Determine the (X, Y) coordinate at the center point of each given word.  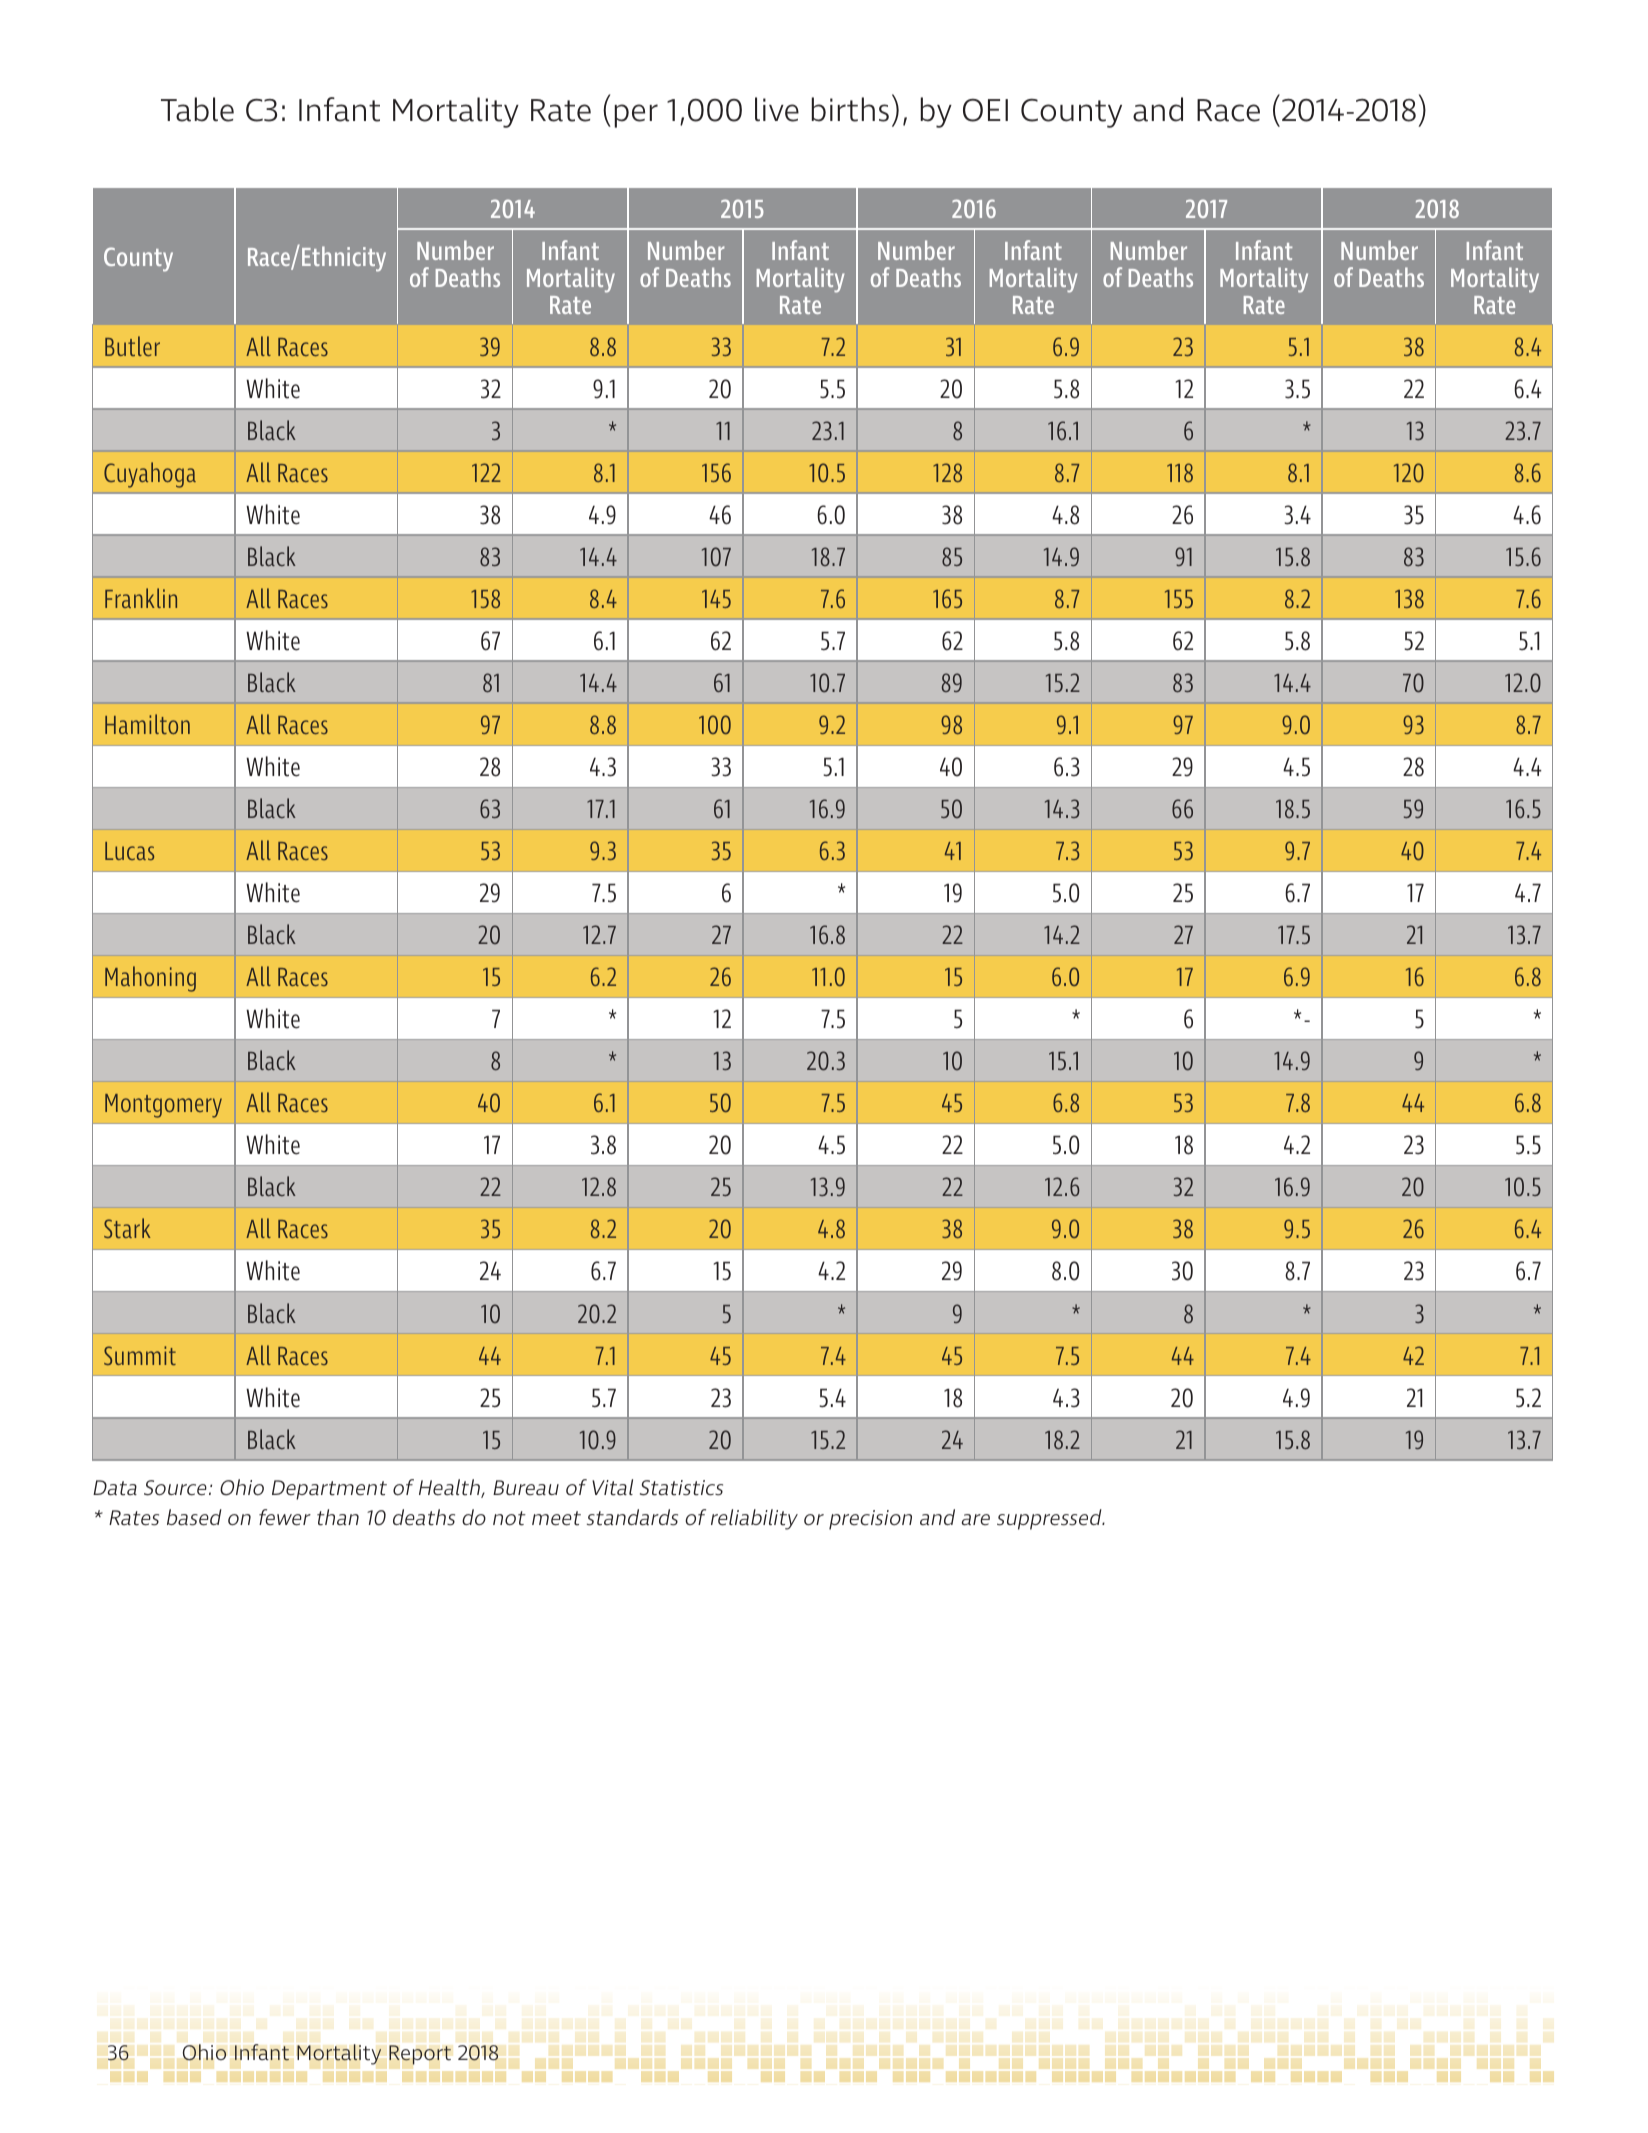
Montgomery (163, 1106)
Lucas (129, 851)
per (636, 116)
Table (197, 109)
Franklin (141, 598)
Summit (140, 1355)
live (777, 109)
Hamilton (147, 724)
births (850, 109)
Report (420, 2055)
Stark (127, 1228)
